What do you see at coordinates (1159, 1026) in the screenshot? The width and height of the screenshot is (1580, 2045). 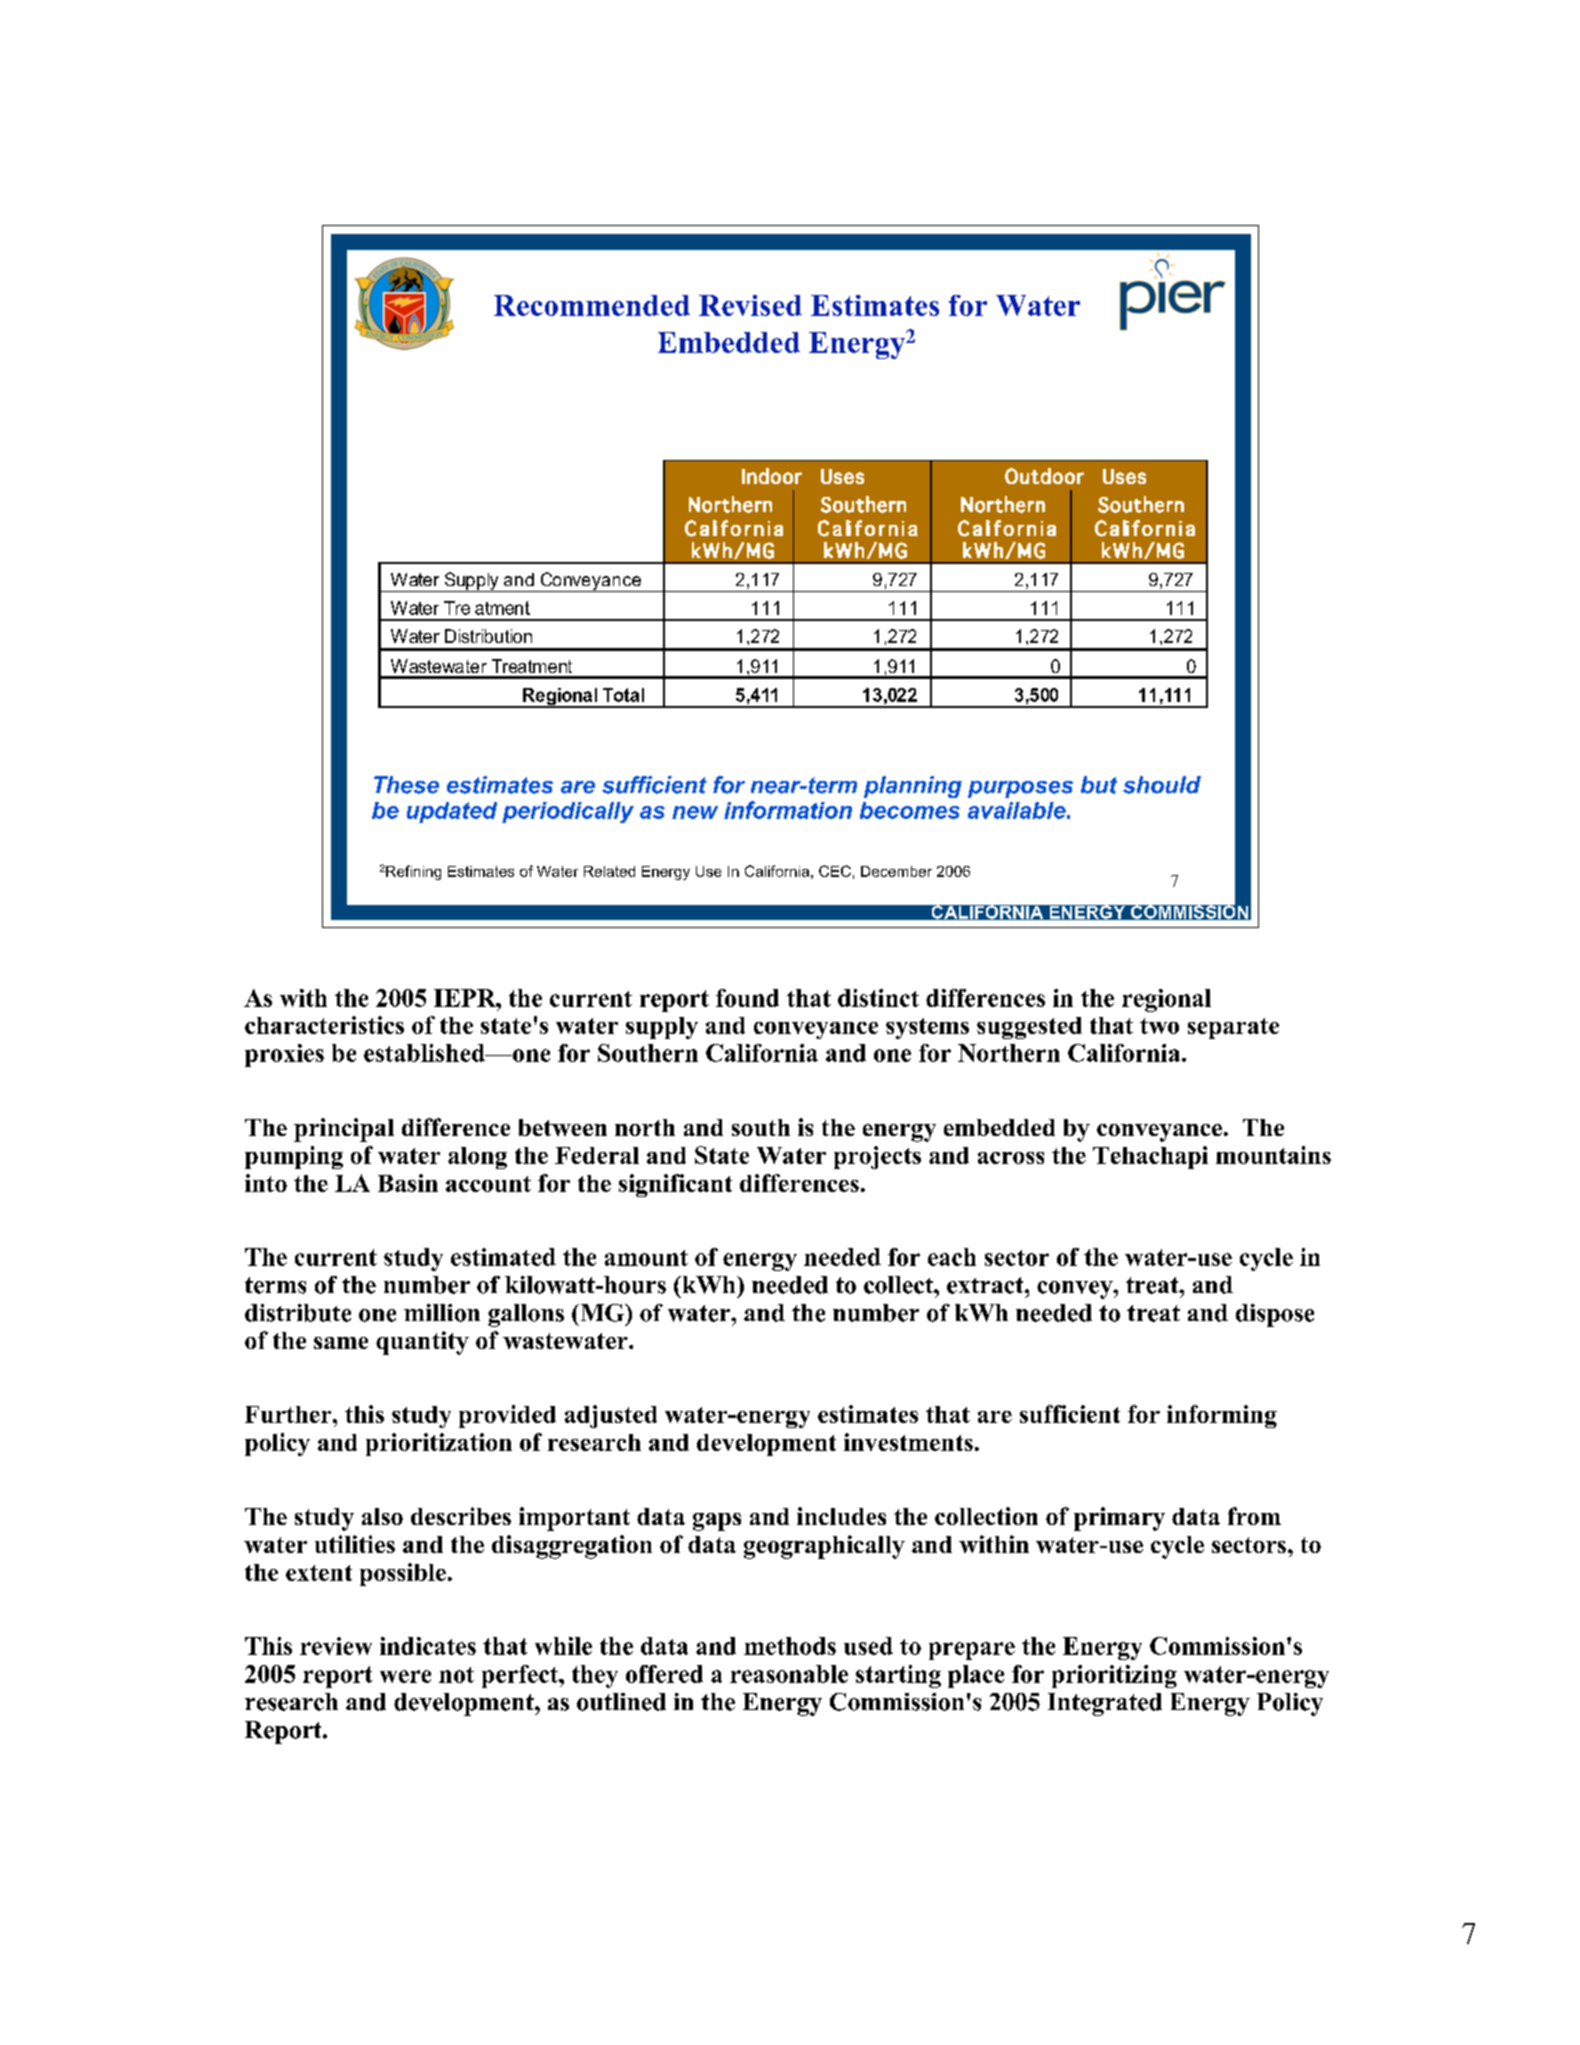 I see `two` at bounding box center [1159, 1026].
